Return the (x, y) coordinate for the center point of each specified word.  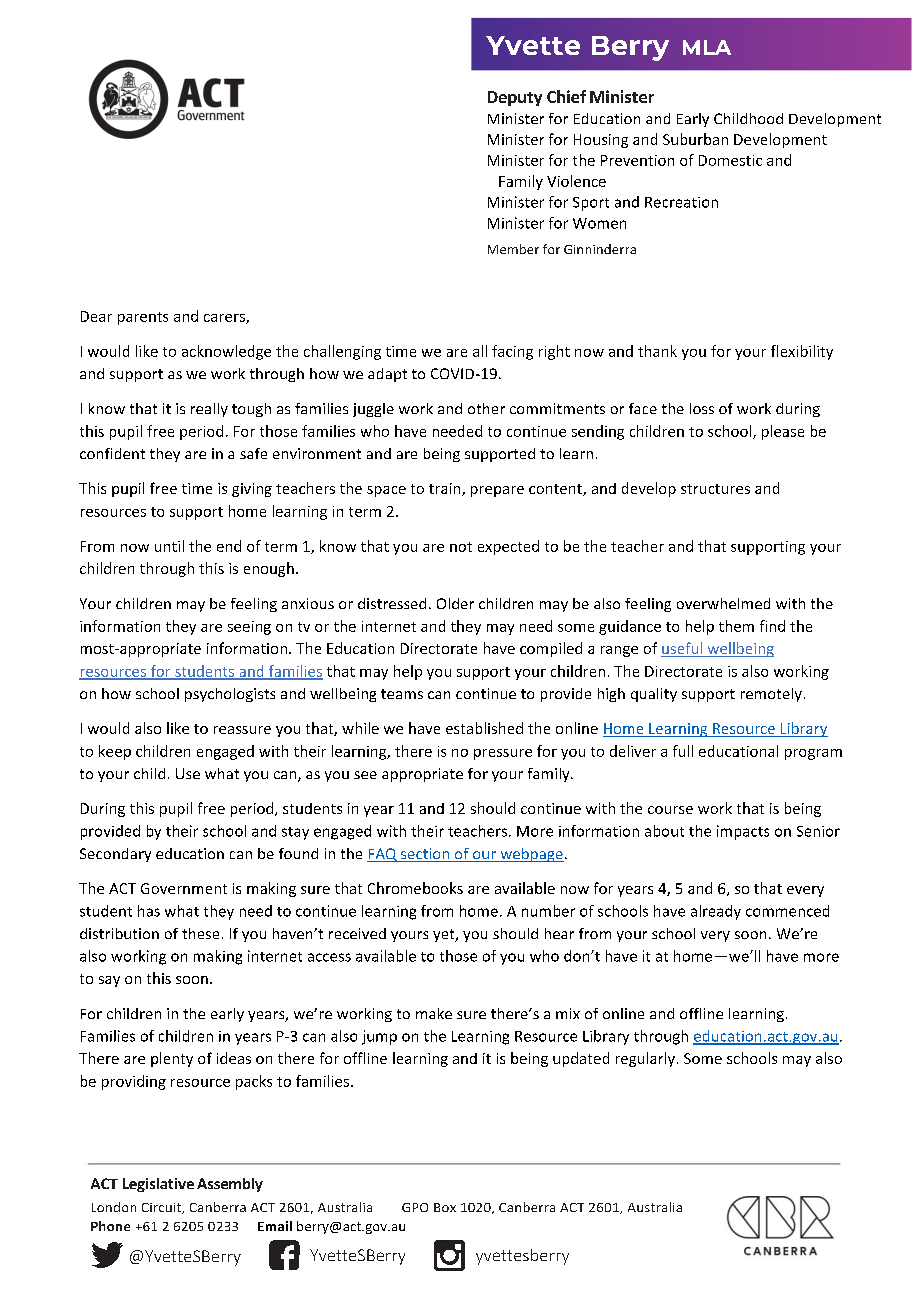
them (736, 626)
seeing (249, 628)
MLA (707, 47)
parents (143, 318)
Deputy (515, 98)
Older (455, 603)
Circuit (163, 1208)
